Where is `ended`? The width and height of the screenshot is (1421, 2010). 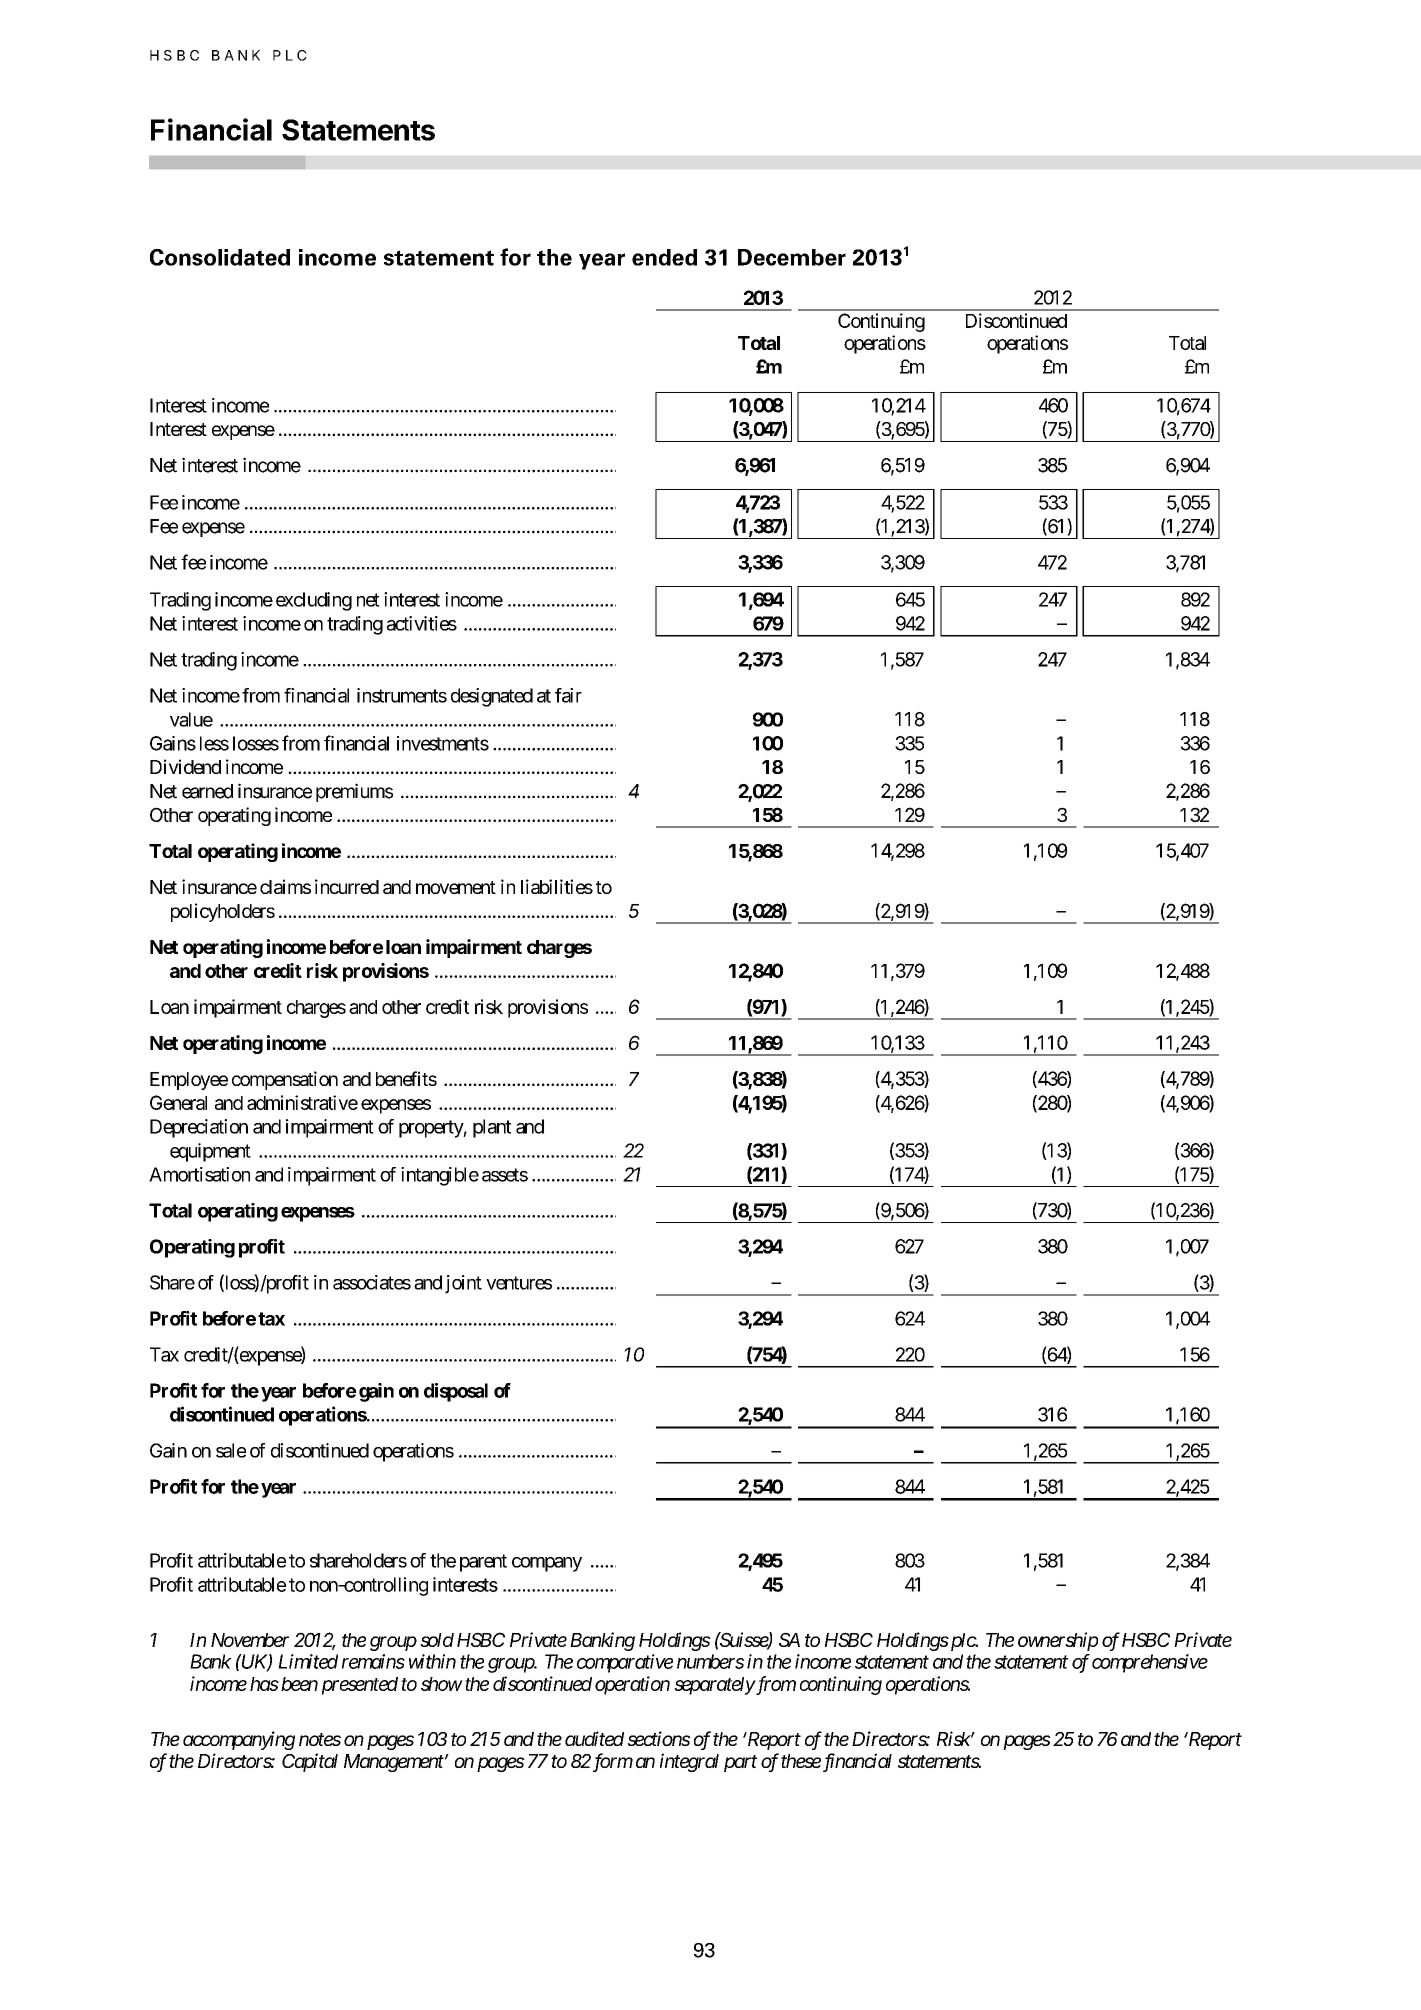 ended is located at coordinates (664, 257).
